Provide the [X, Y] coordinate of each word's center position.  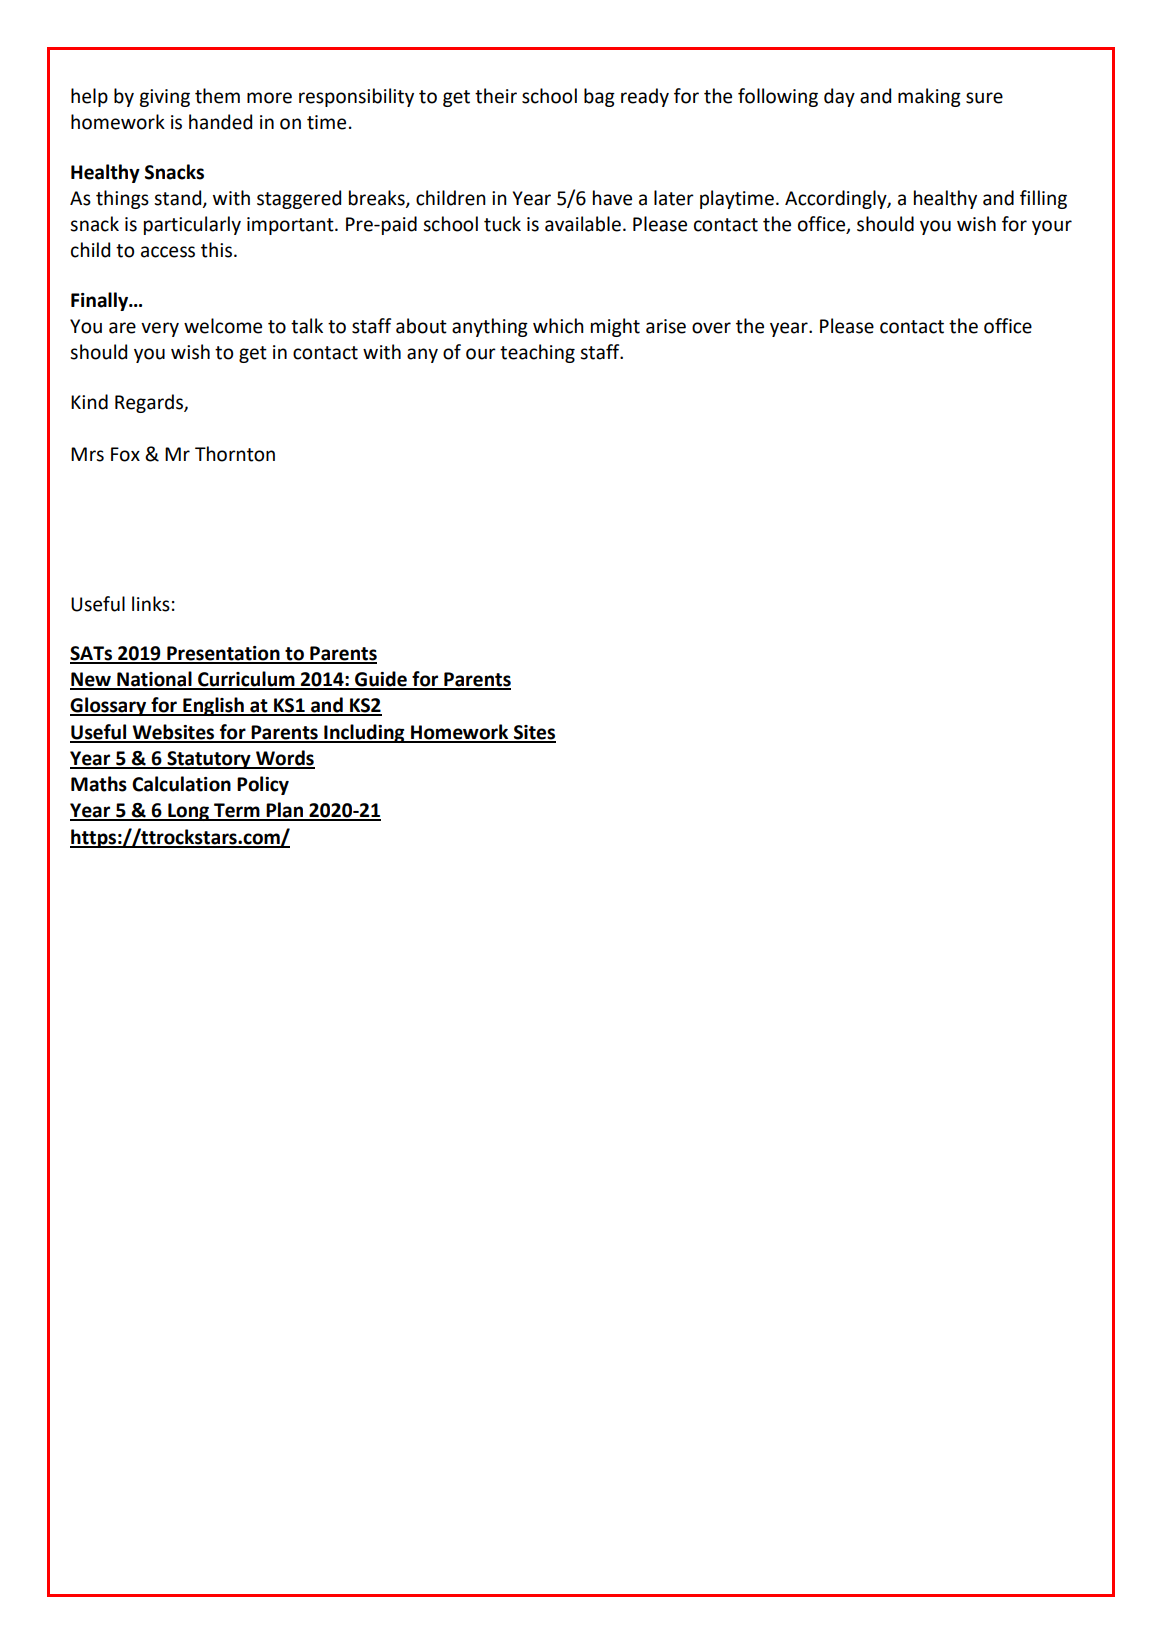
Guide [381, 680]
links [151, 604]
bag [599, 97]
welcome [223, 326]
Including [364, 733]
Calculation [181, 784]
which [558, 326]
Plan [285, 811]
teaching [537, 353]
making [929, 97]
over [711, 328]
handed [220, 122]
